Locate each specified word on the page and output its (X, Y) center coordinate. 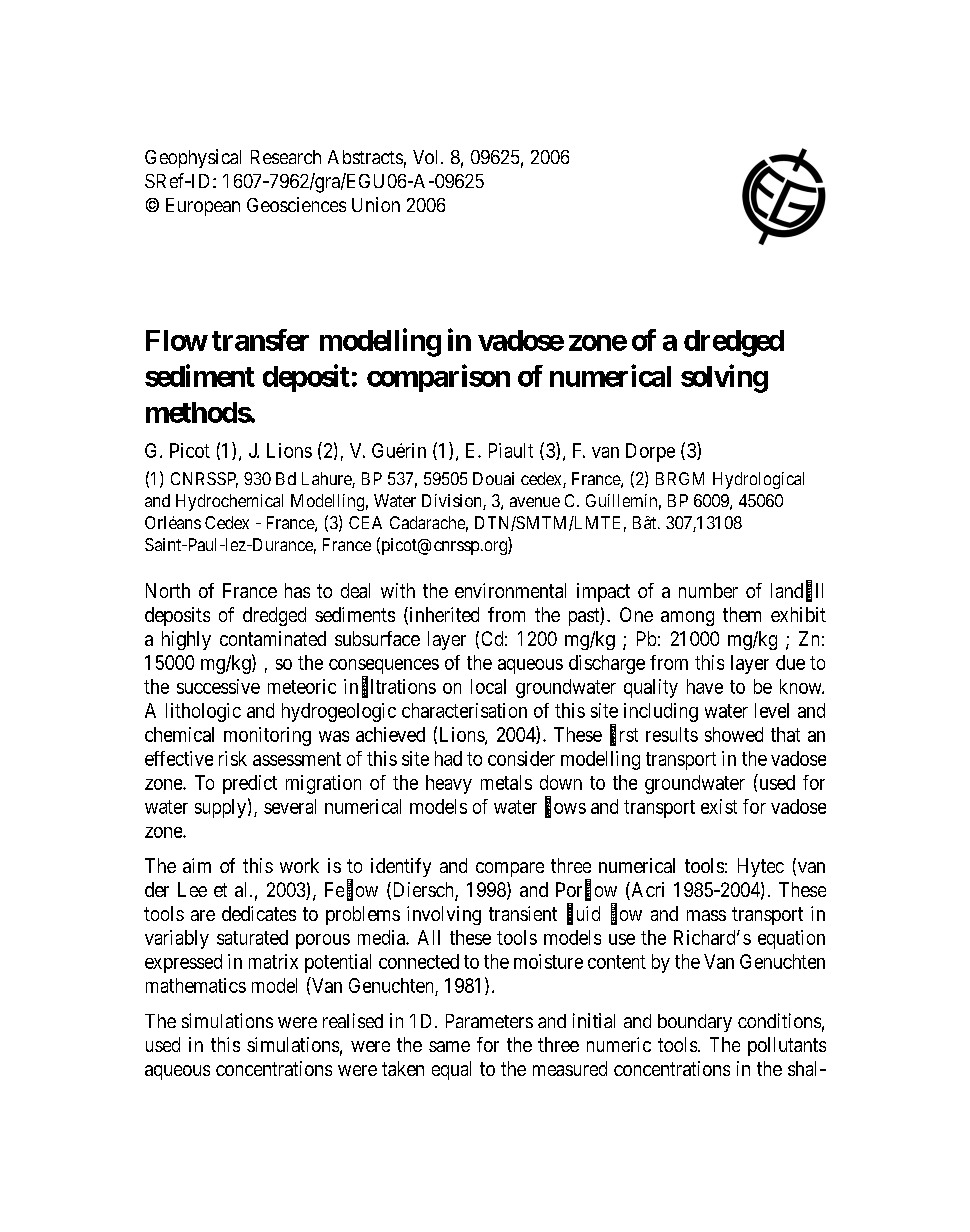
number (708, 590)
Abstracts (365, 157)
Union (376, 204)
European (203, 207)
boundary (695, 1023)
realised (353, 1020)
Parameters (489, 1021)
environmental (510, 590)
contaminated (273, 638)
